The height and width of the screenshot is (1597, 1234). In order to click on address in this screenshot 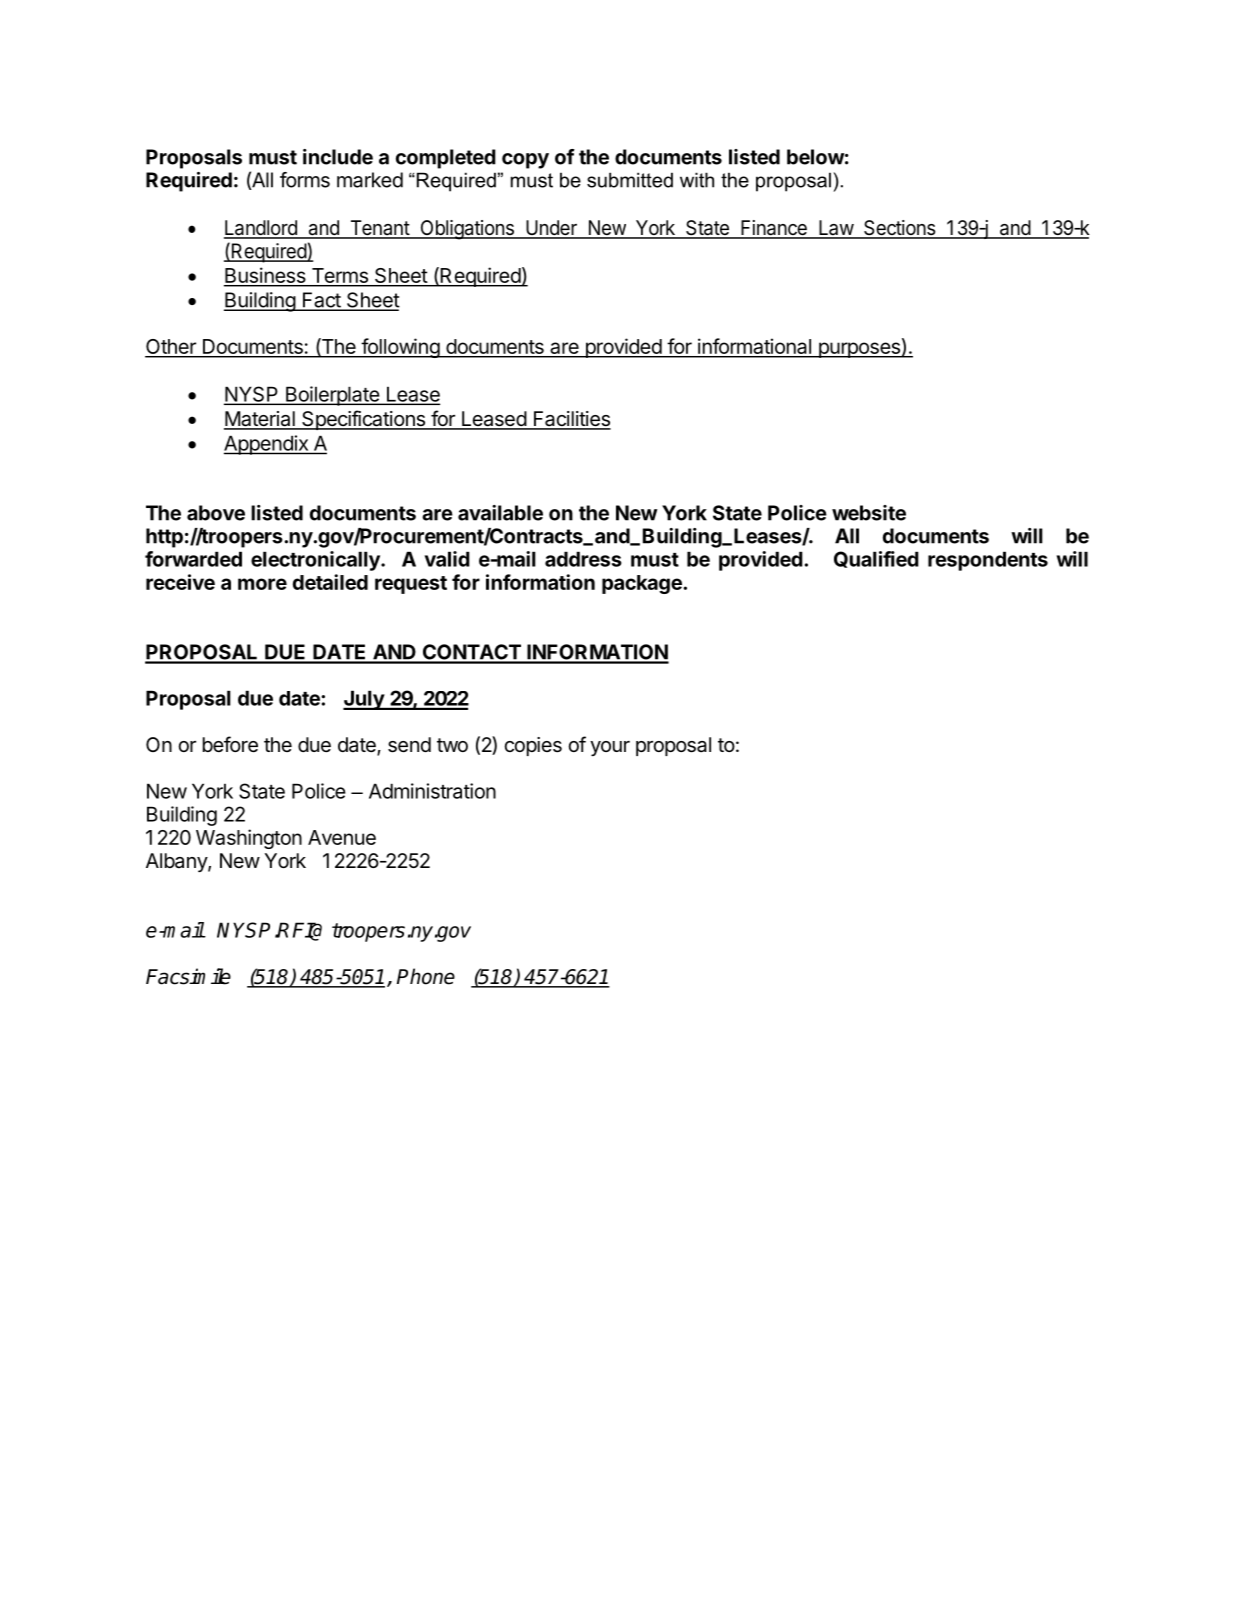, I will do `click(583, 559)`.
